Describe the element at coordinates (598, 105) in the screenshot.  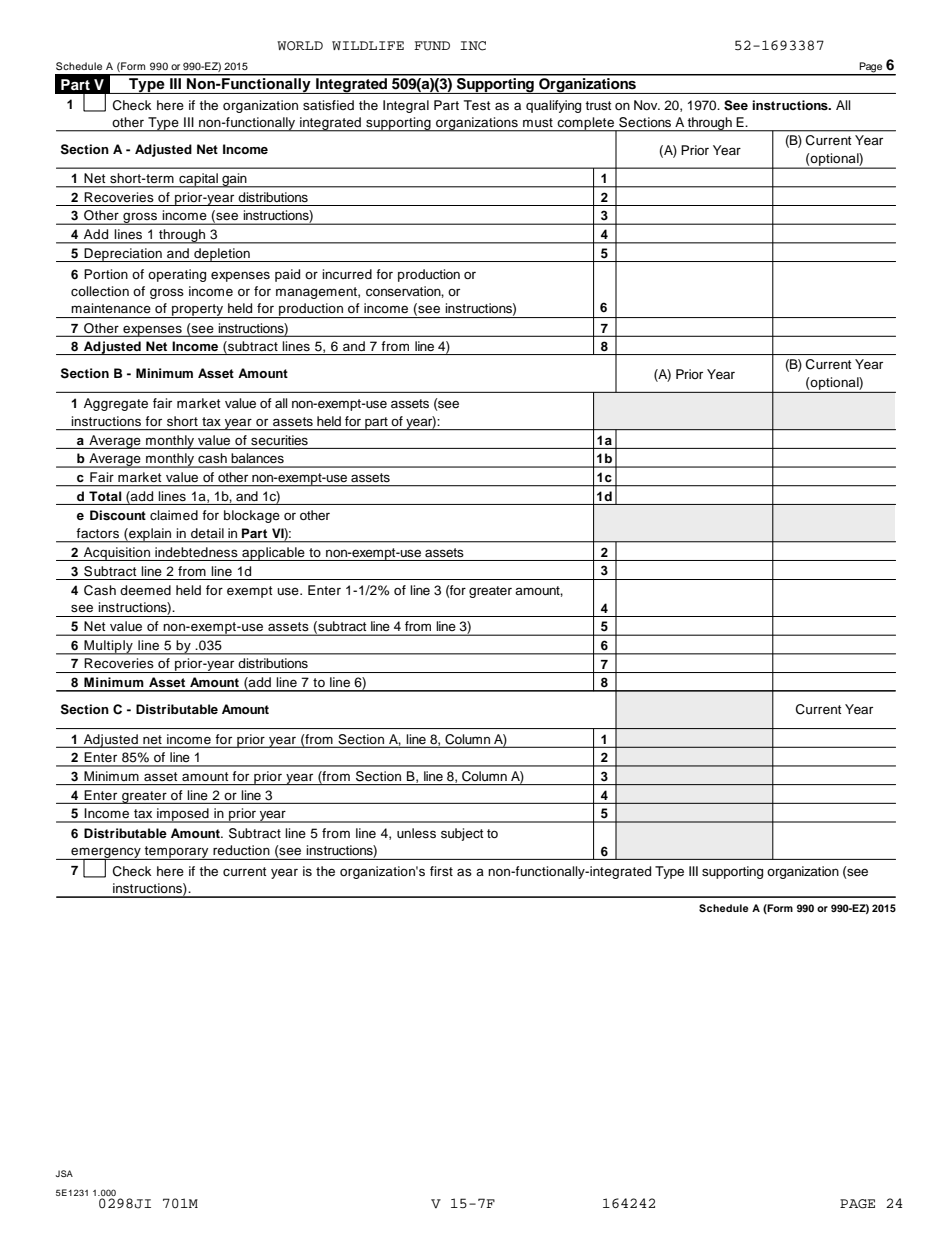
I see `trust` at that location.
